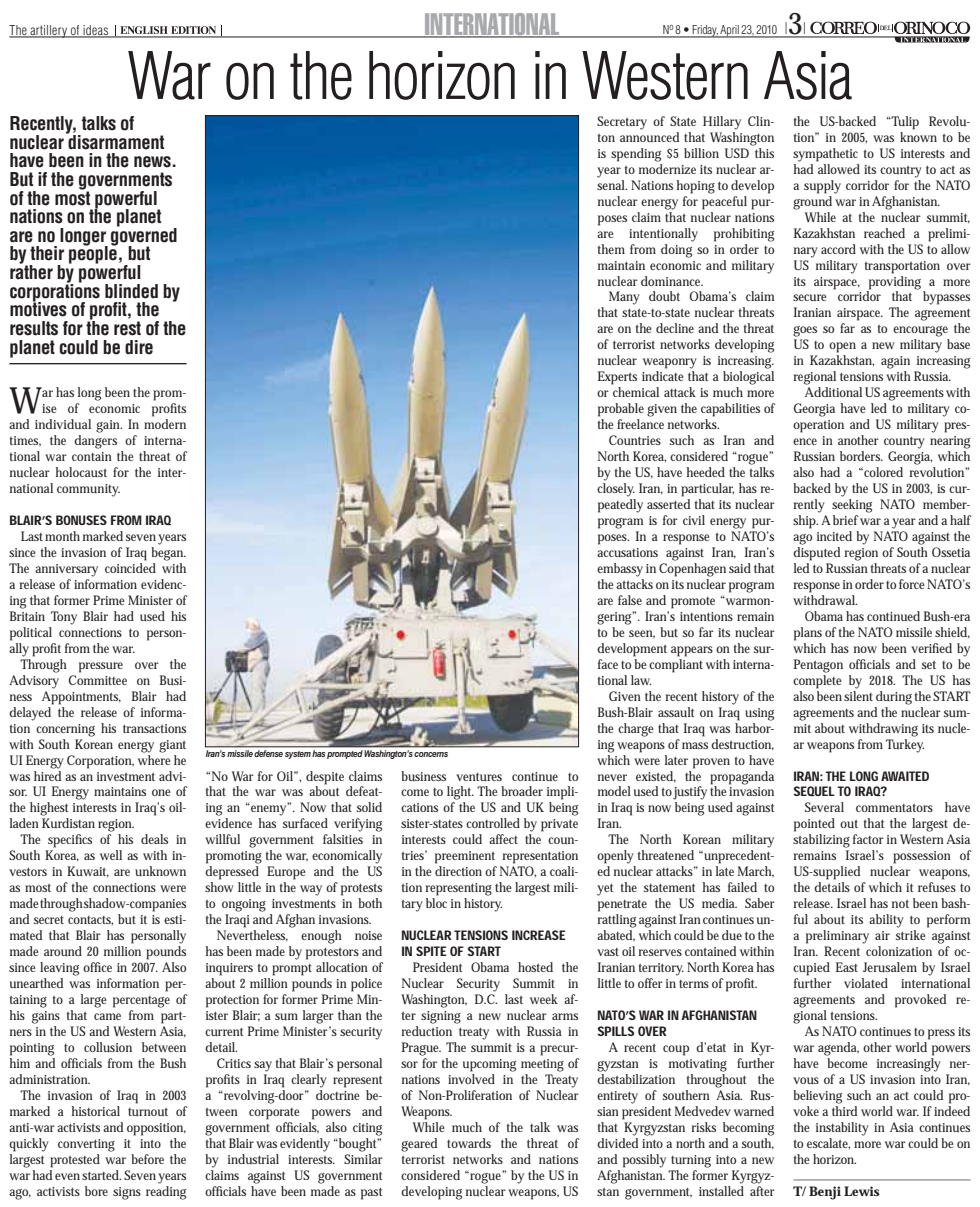 The width and height of the screenshot is (980, 1207). What do you see at coordinates (98, 680) in the screenshot?
I see `Committee` at bounding box center [98, 680].
